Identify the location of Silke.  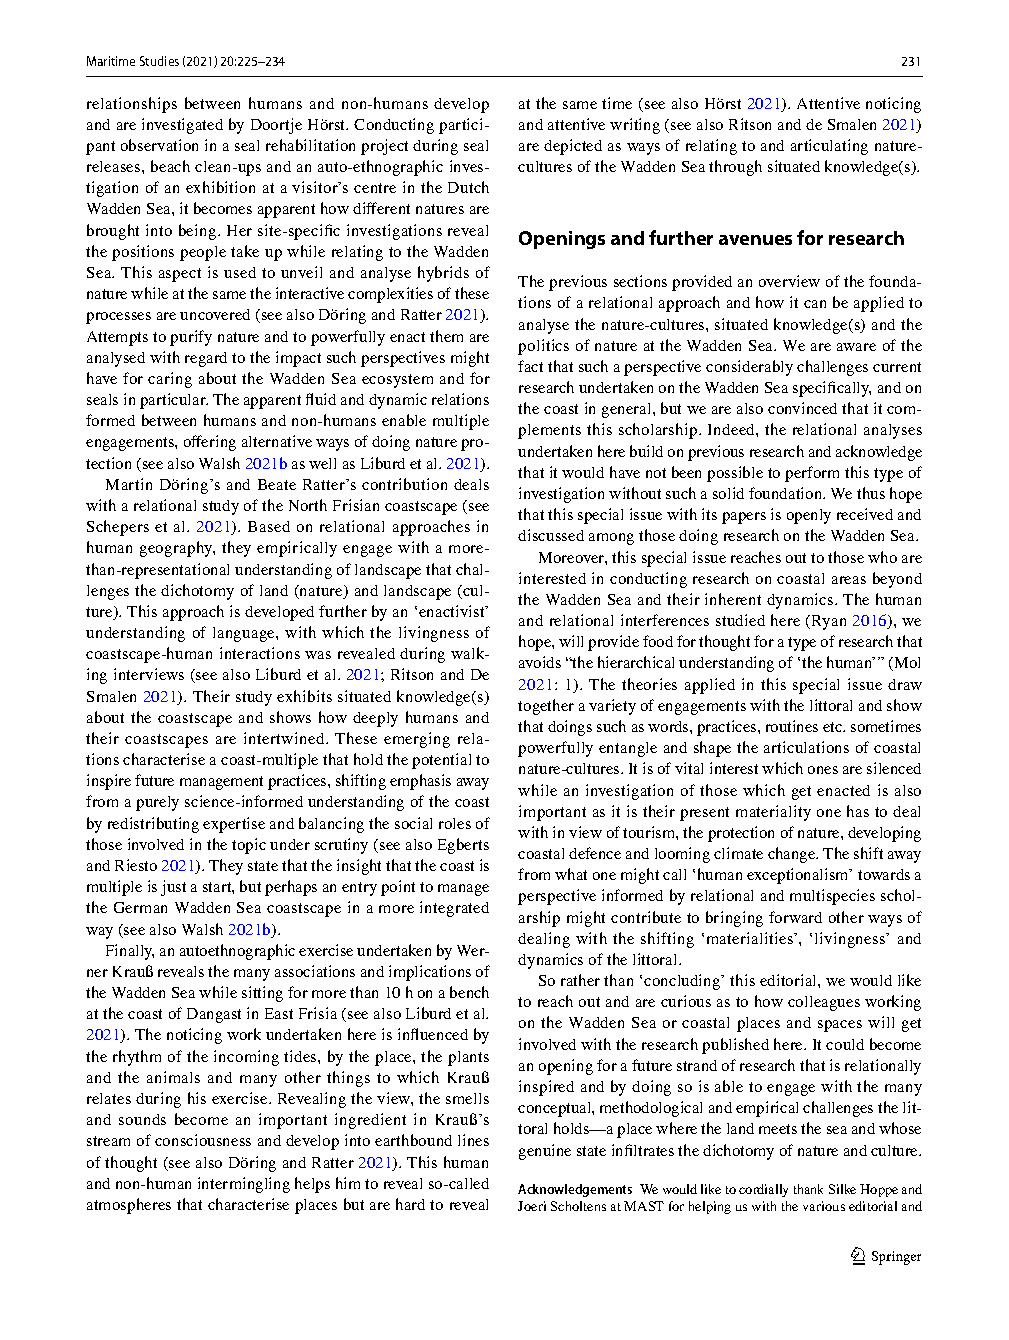
(842, 1189).
